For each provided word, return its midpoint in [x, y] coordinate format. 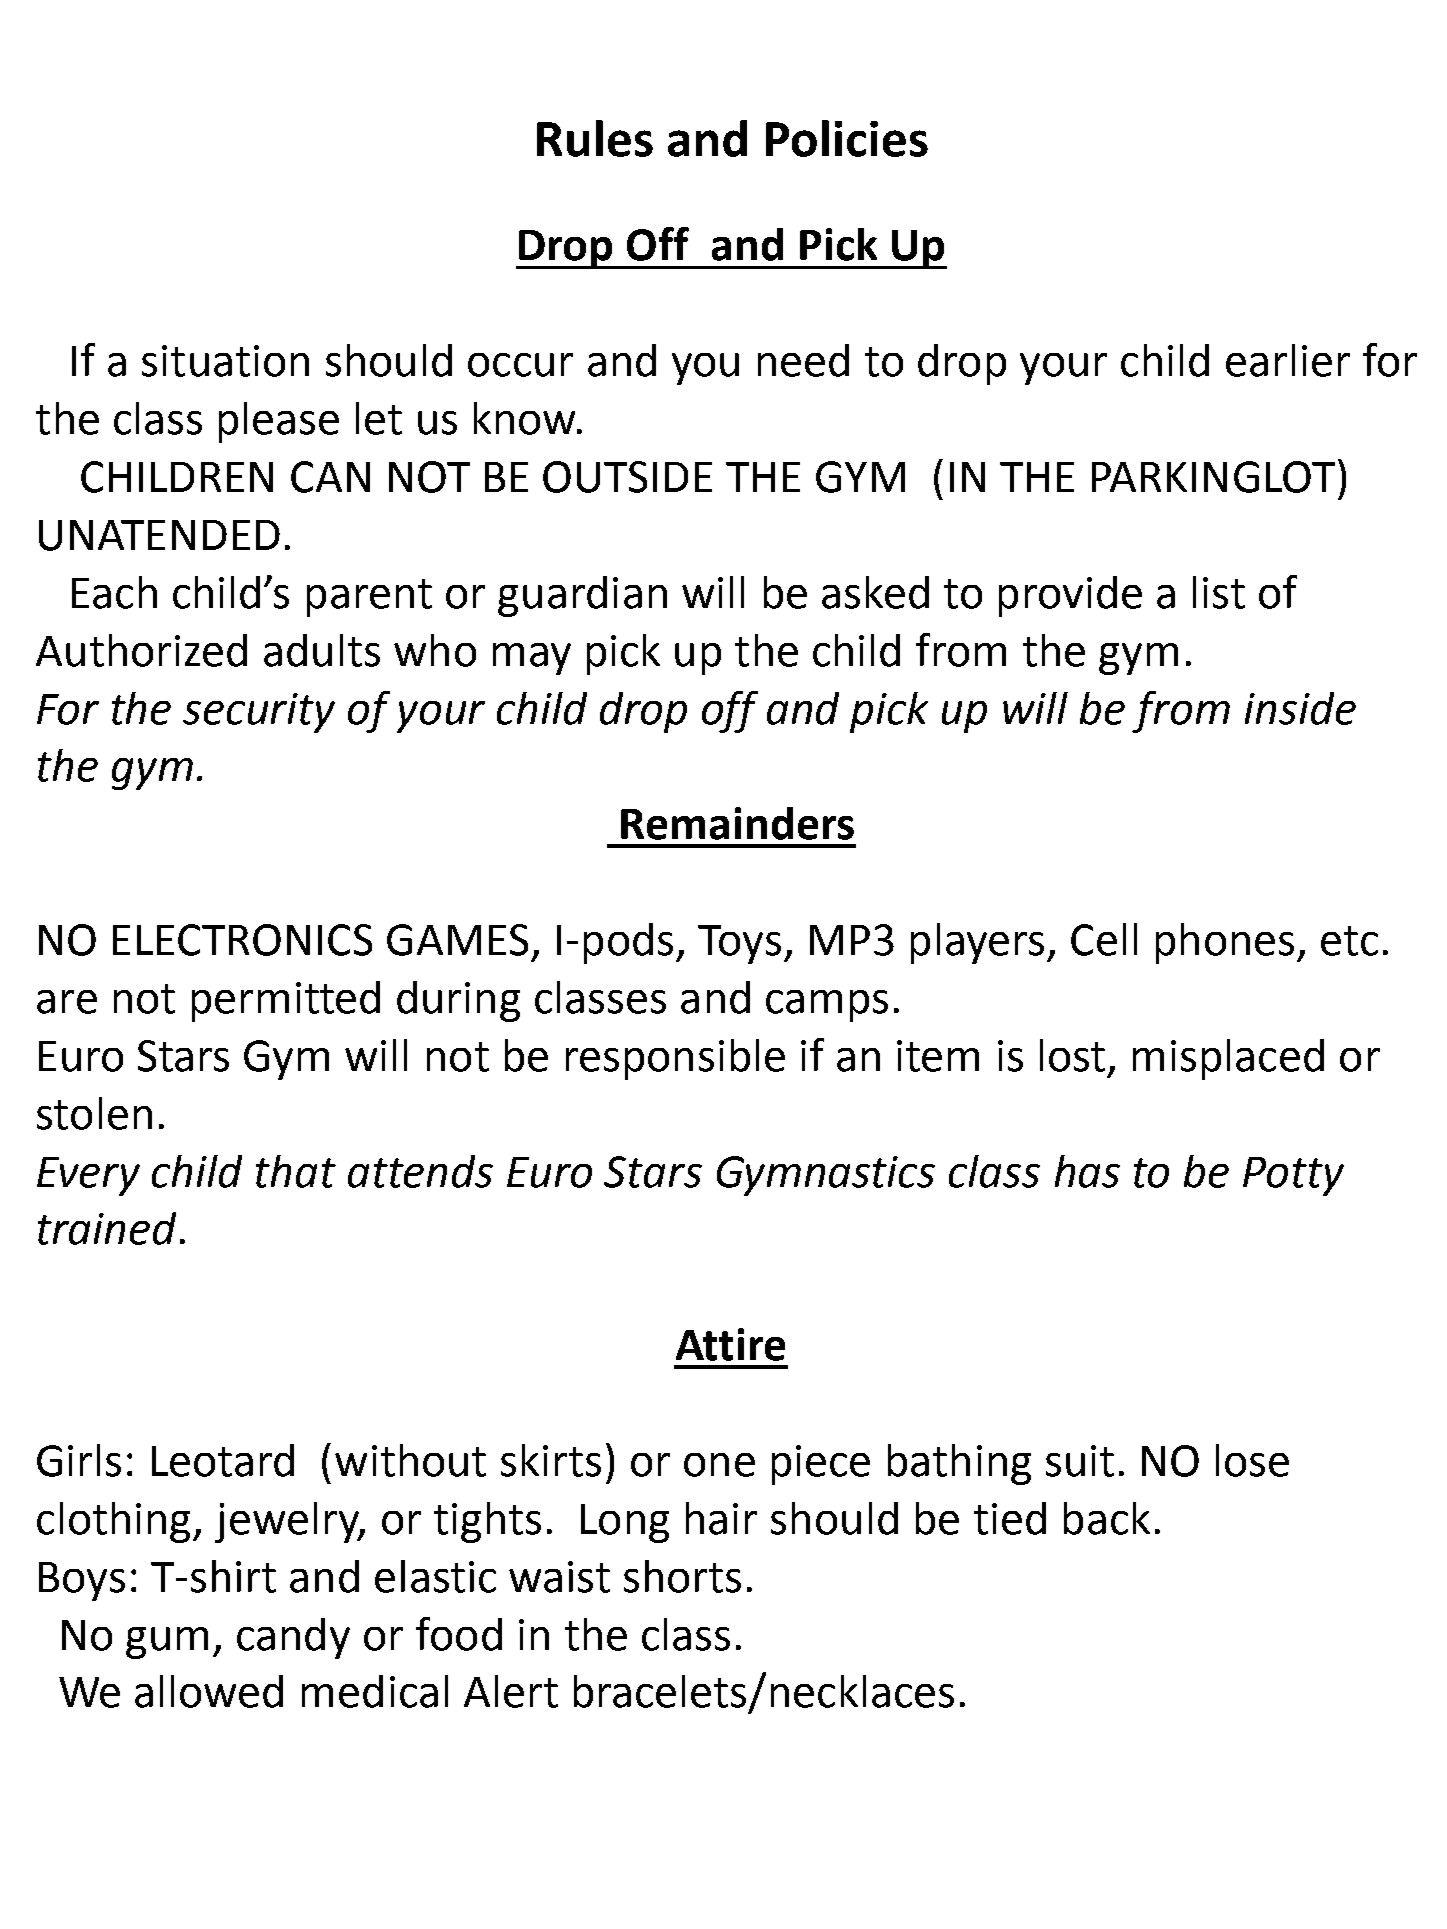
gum [167, 1643]
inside [1300, 708]
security [259, 713]
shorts [682, 1576]
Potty [1293, 1176]
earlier [1288, 360]
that [296, 1171]
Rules [595, 138]
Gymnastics [826, 1176]
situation [225, 361]
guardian [582, 596]
